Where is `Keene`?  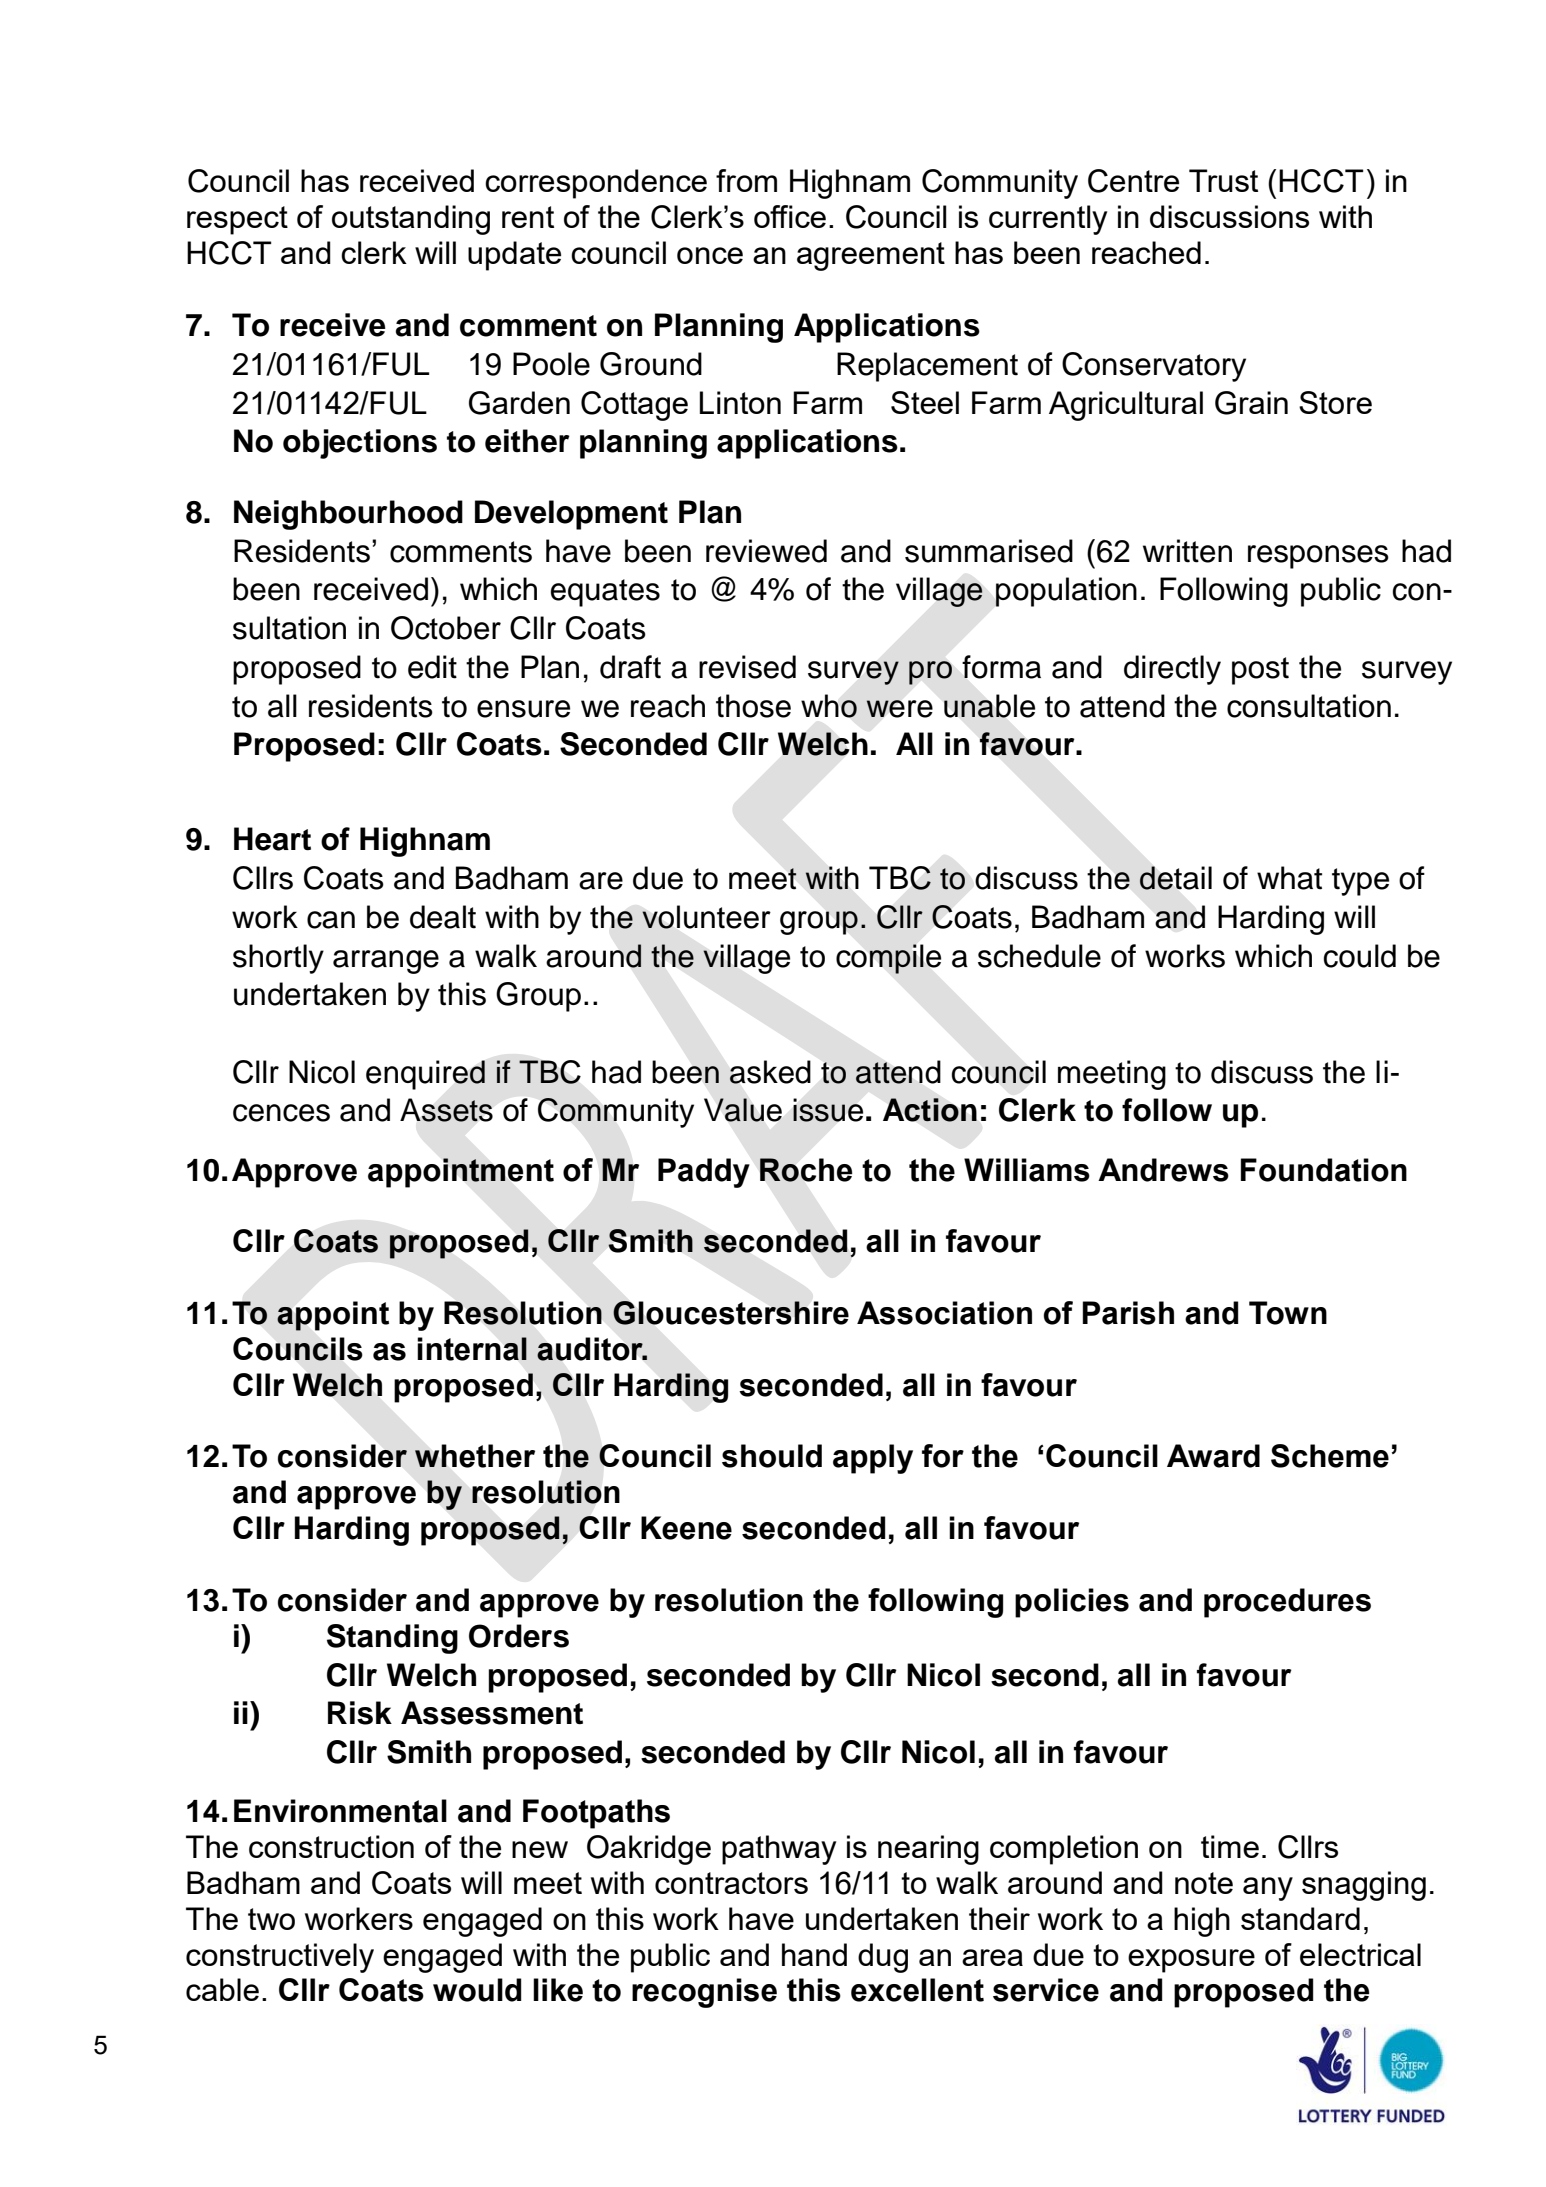 Keene is located at coordinates (686, 1528).
